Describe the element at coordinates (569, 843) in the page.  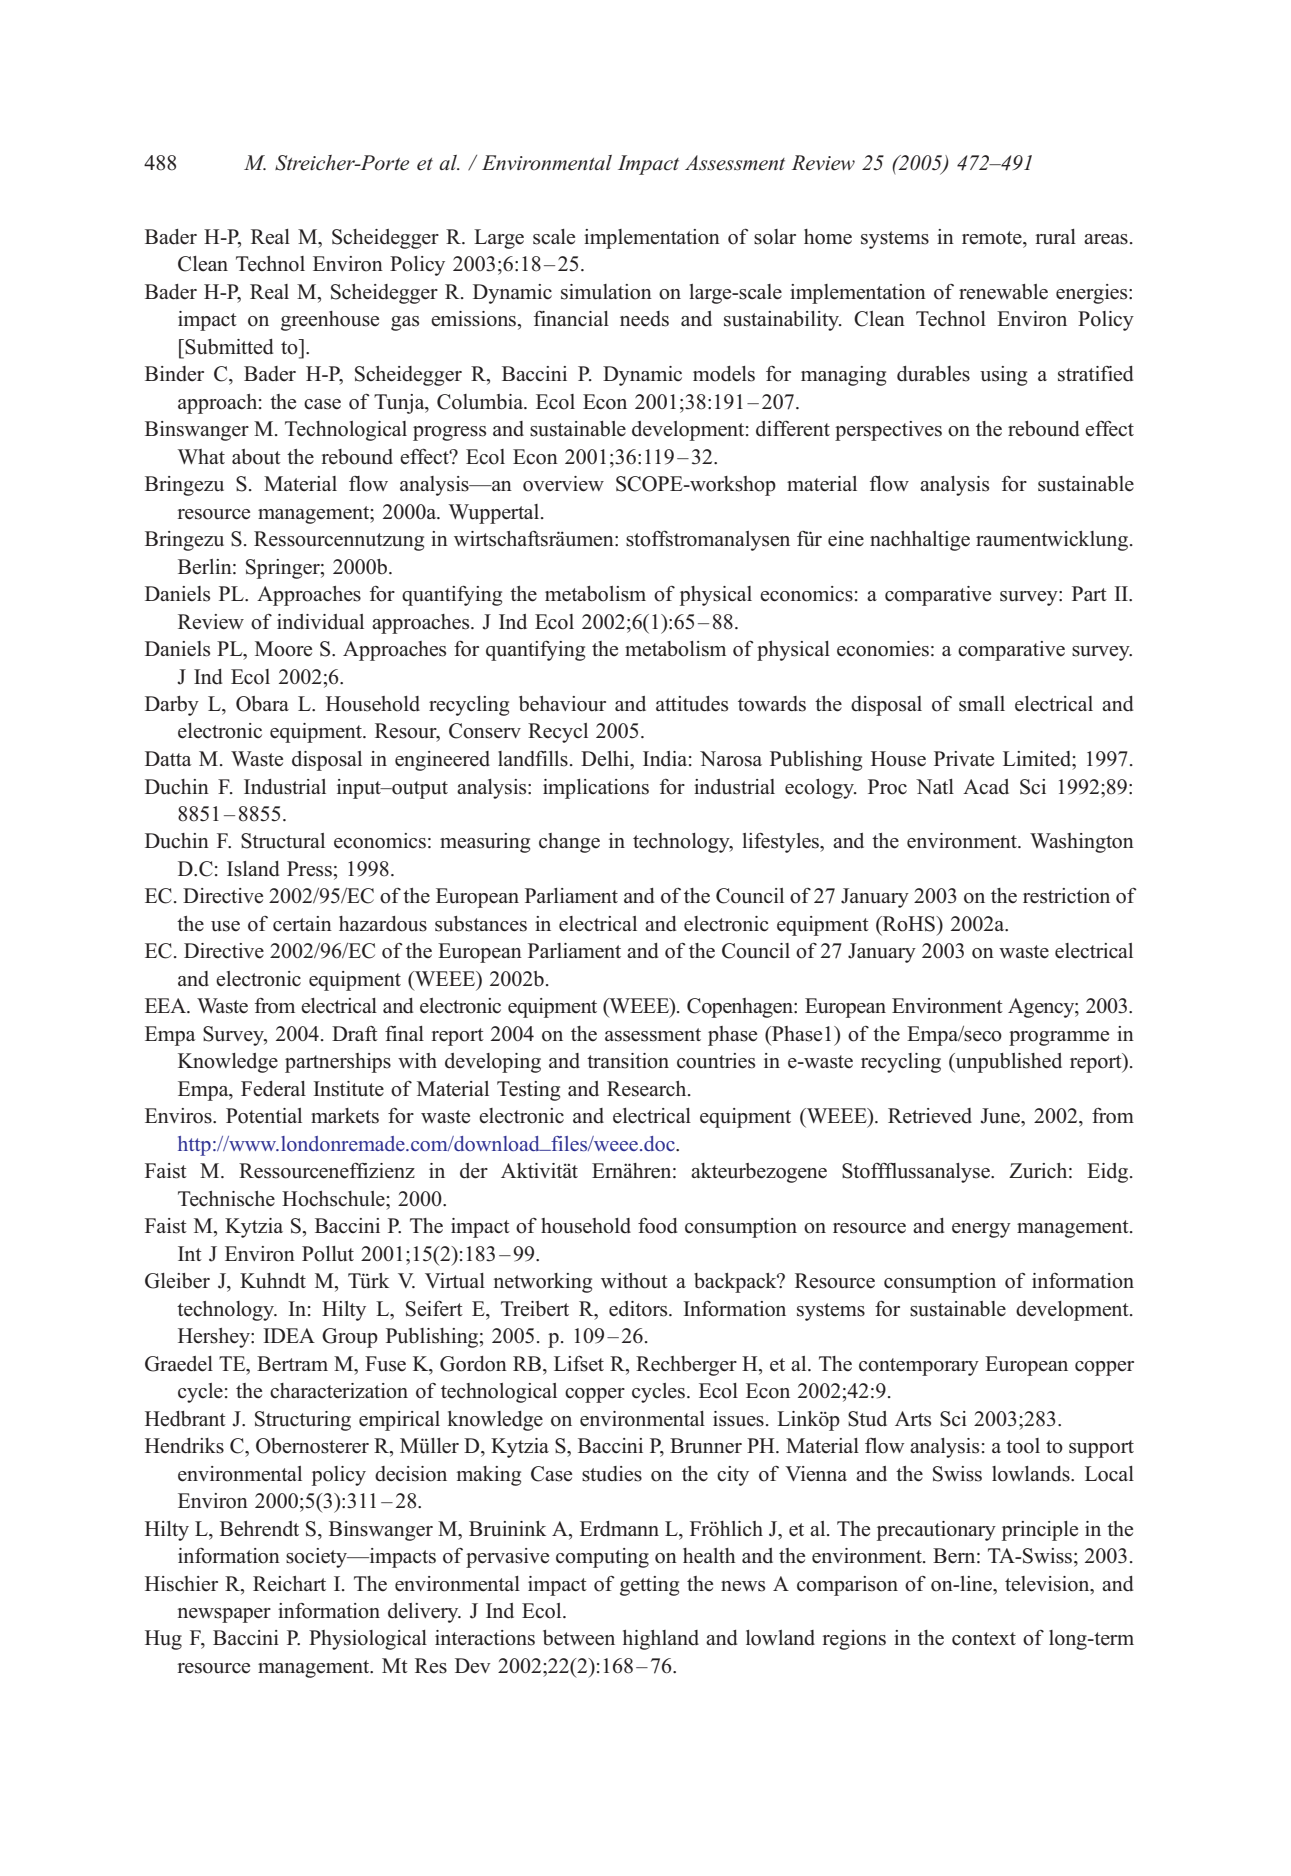
I see `change` at that location.
